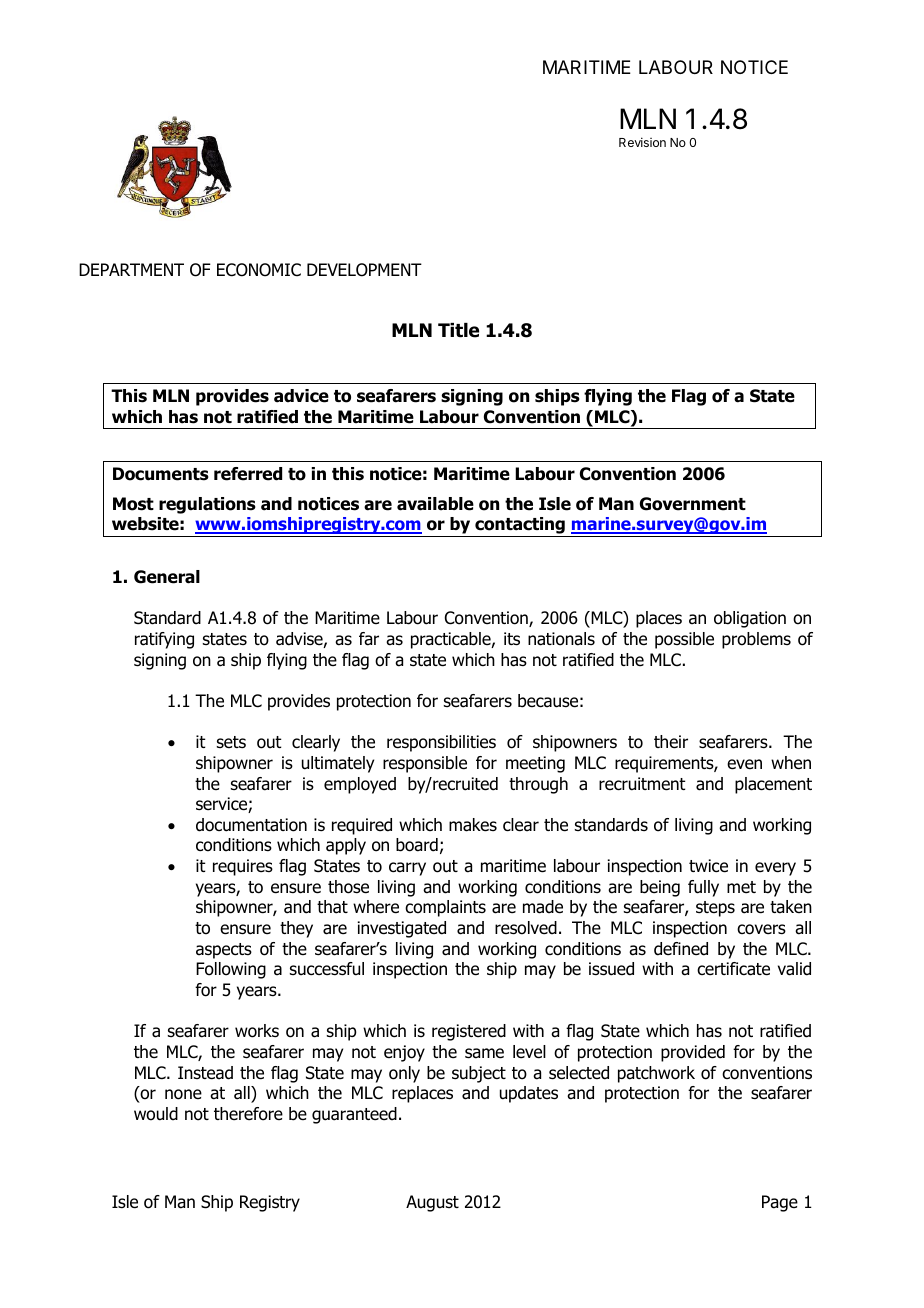 Image resolution: width=924 pixels, height=1308 pixels. I want to click on Revision, so click(642, 142).
